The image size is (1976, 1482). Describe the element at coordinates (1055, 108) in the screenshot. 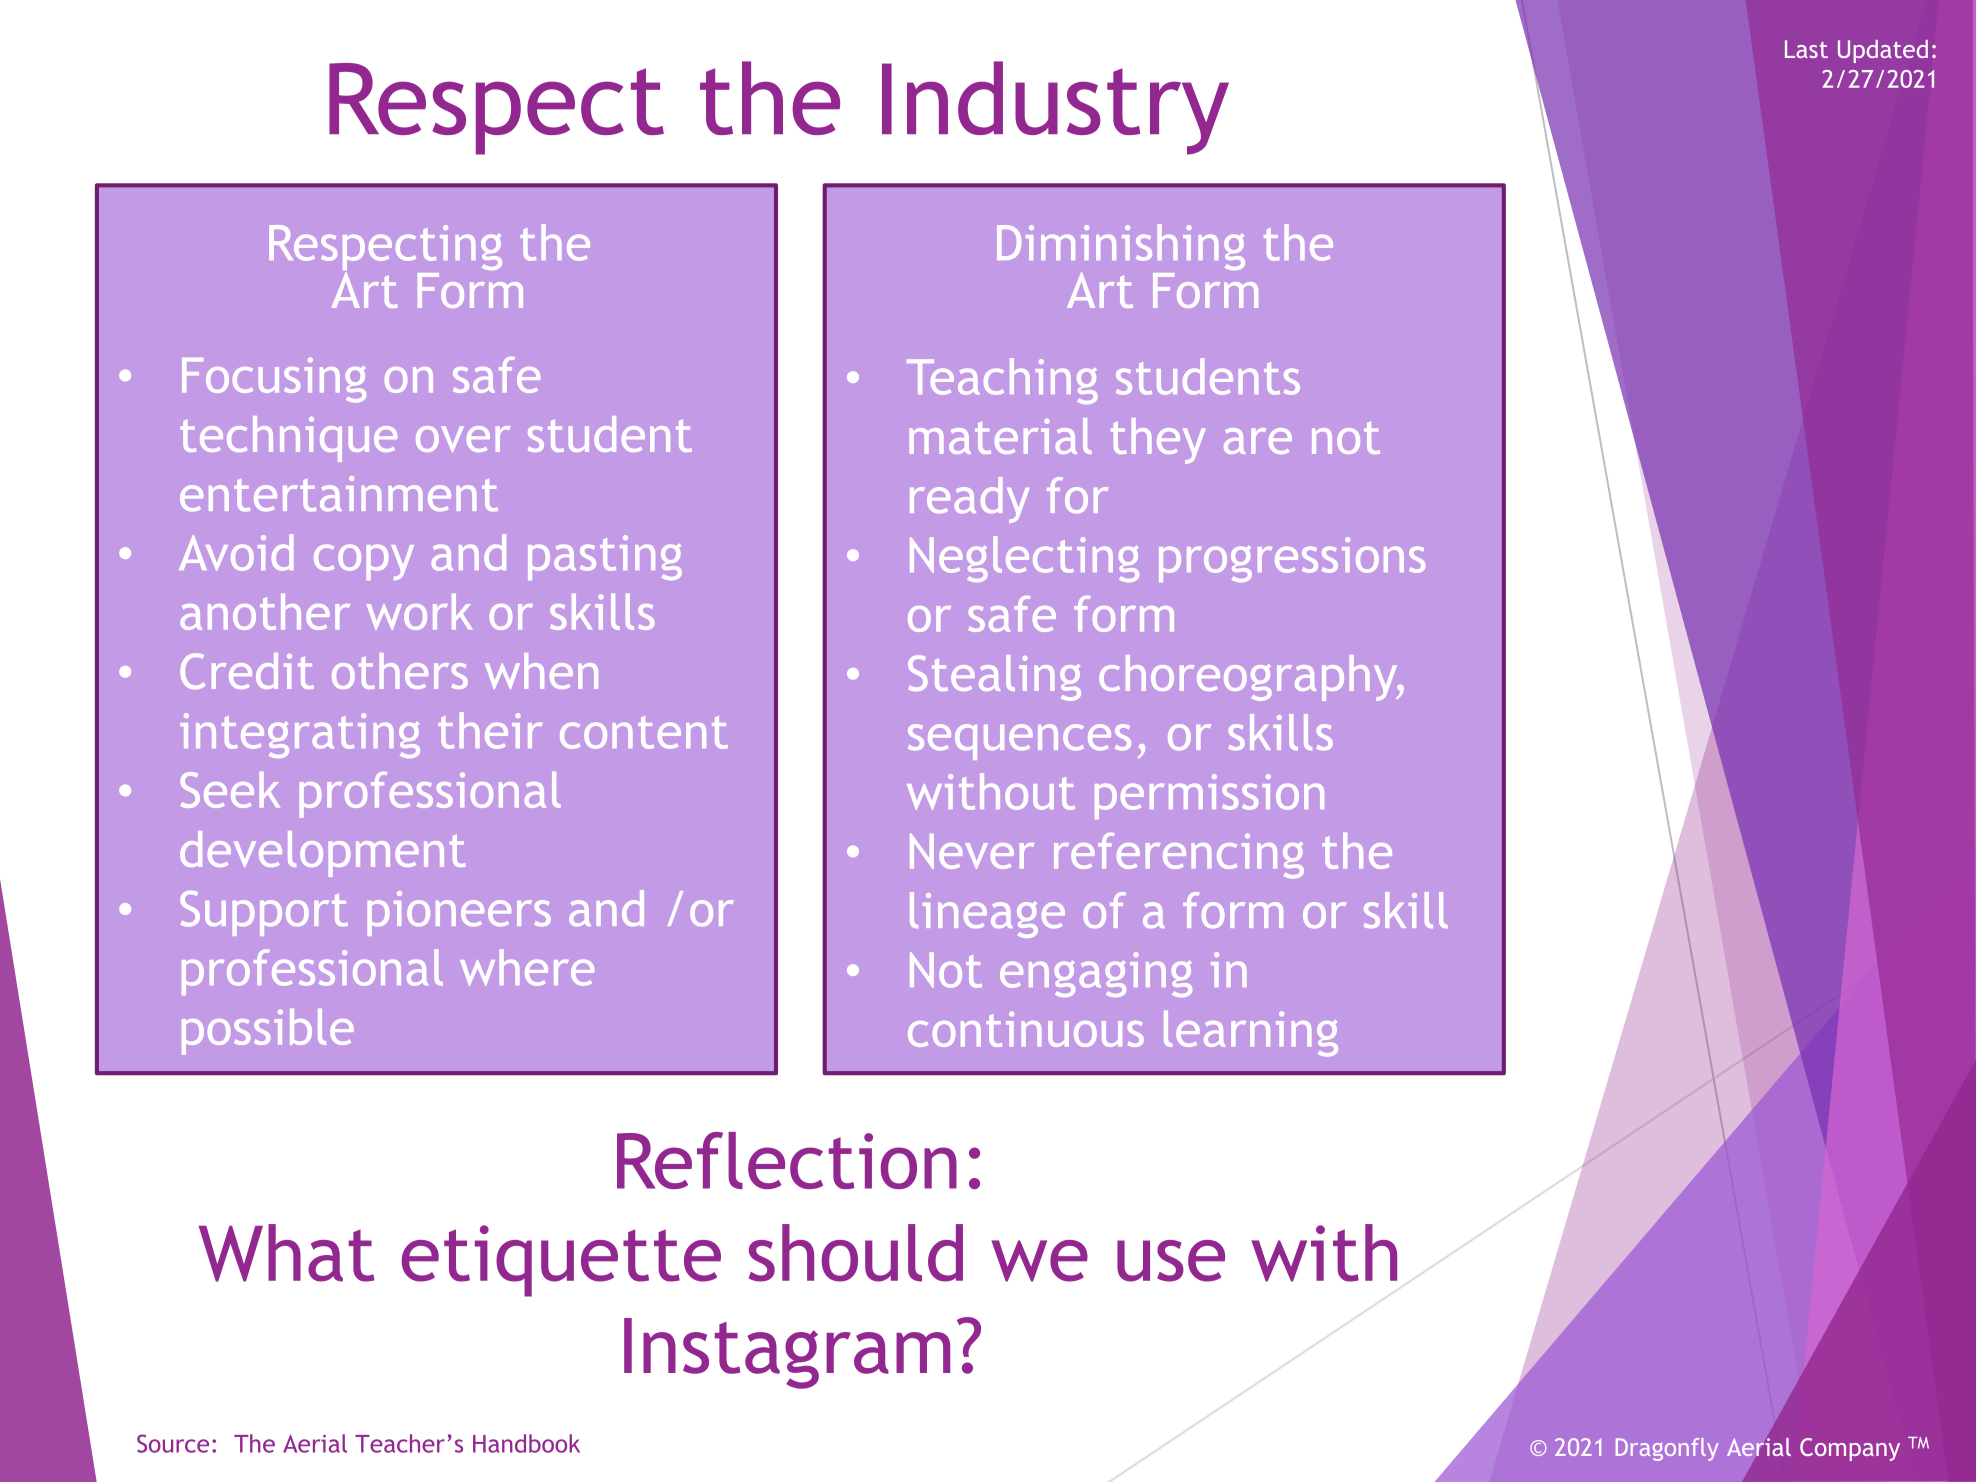

I see `Industry` at that location.
